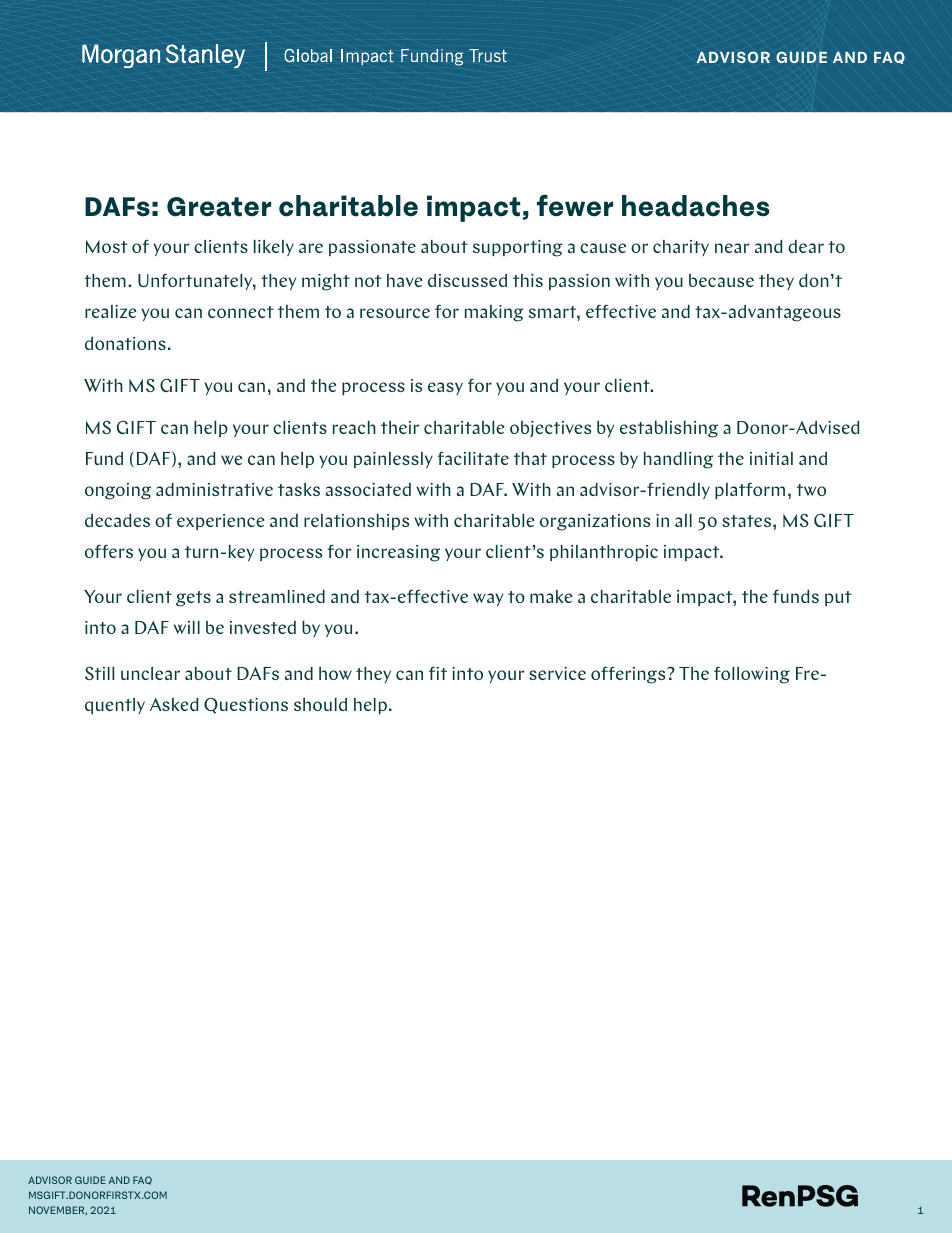 The height and width of the image is (1233, 952). What do you see at coordinates (696, 206) in the image?
I see `headaches` at bounding box center [696, 206].
